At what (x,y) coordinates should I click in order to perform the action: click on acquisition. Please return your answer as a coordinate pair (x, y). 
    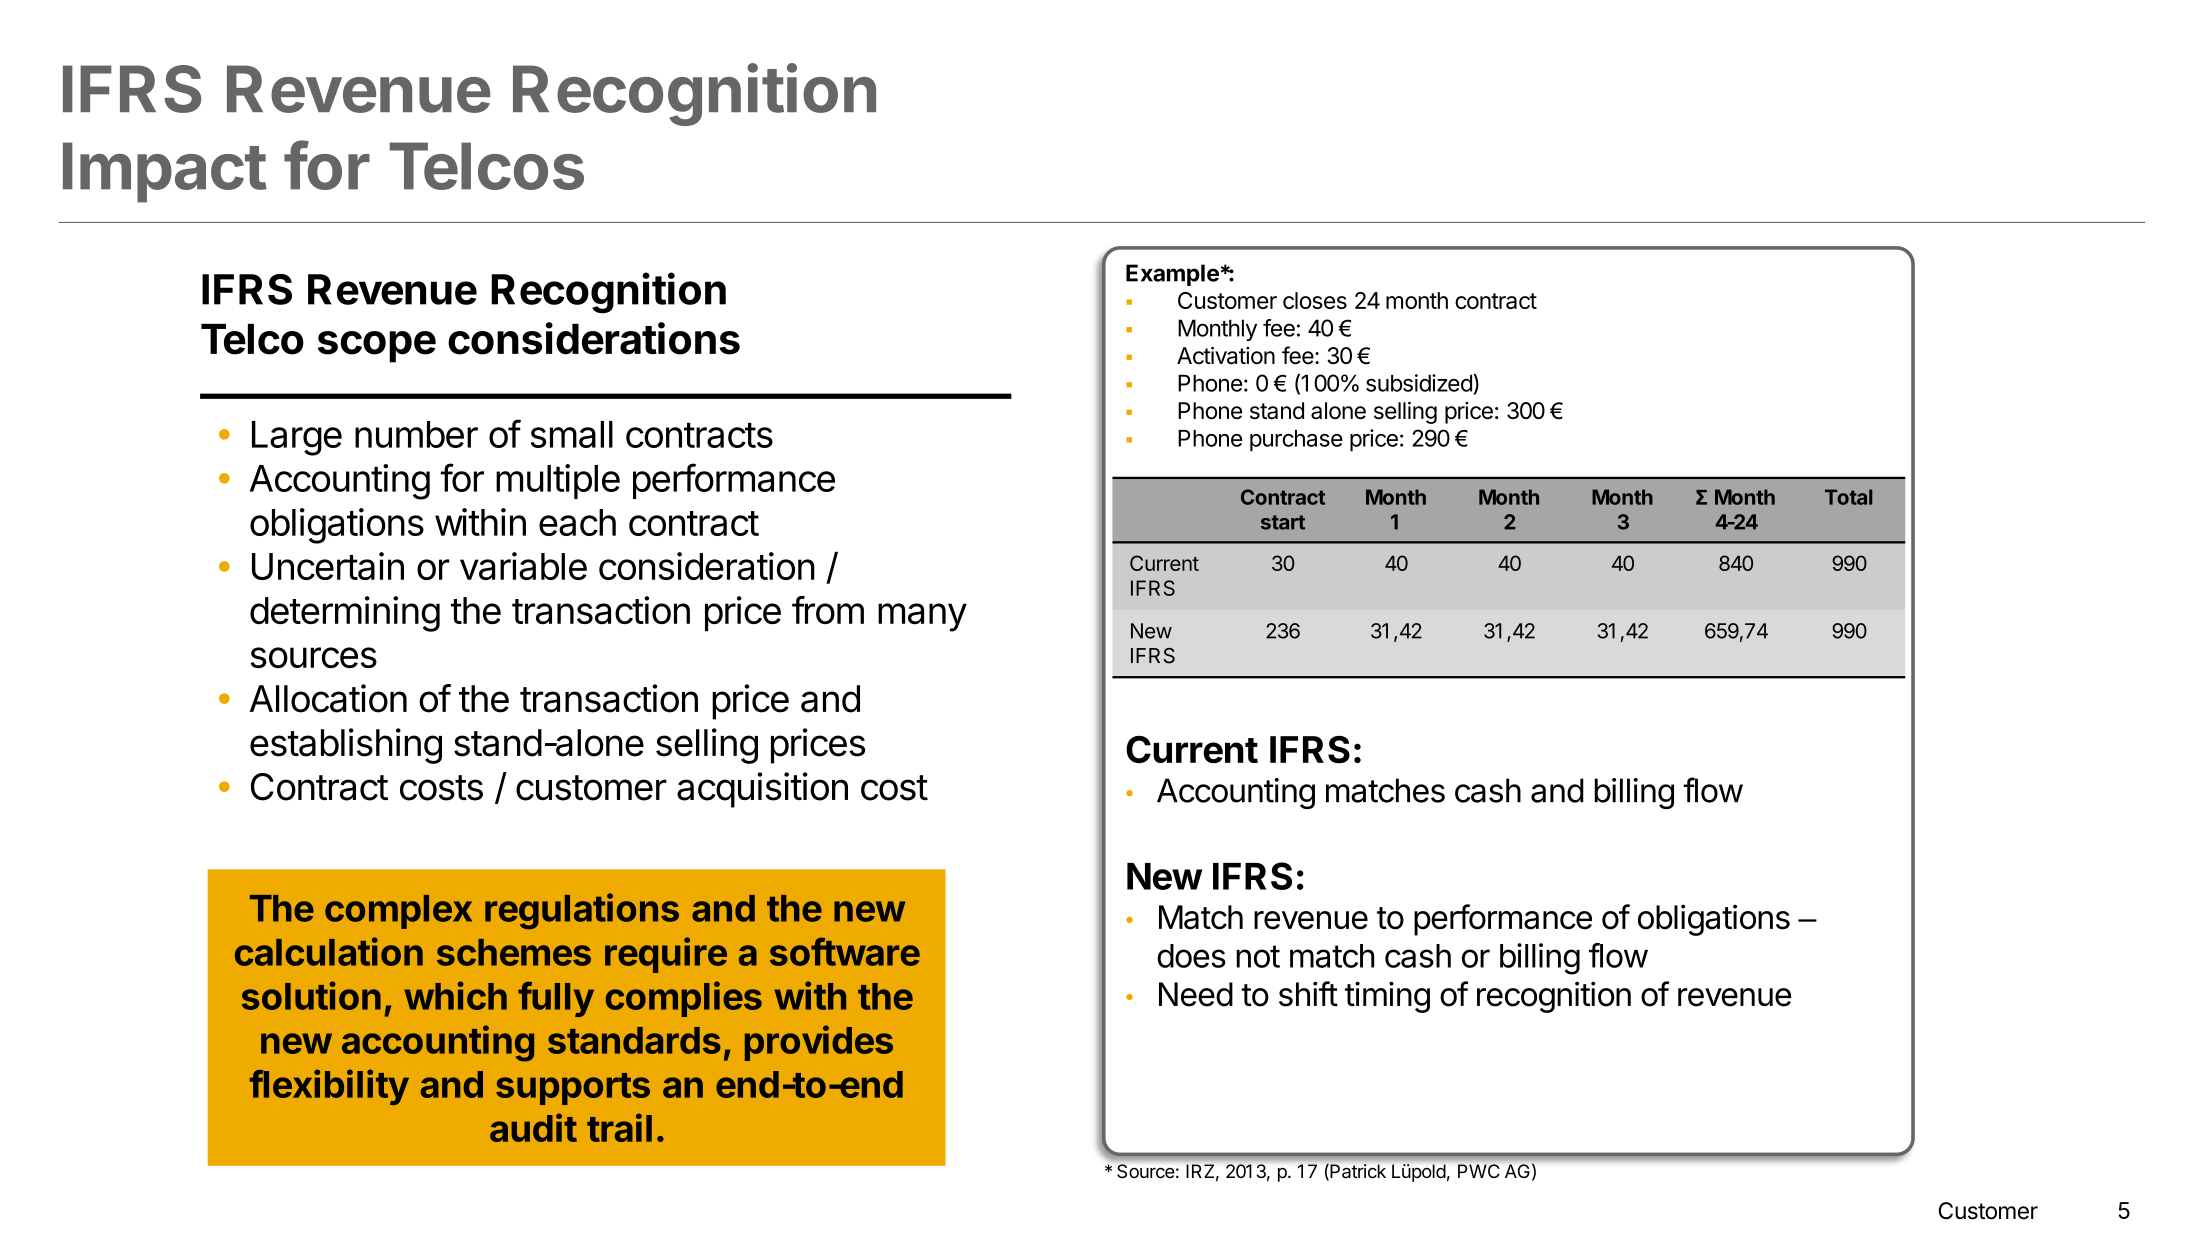
    Looking at the image, I should click on (762, 790).
